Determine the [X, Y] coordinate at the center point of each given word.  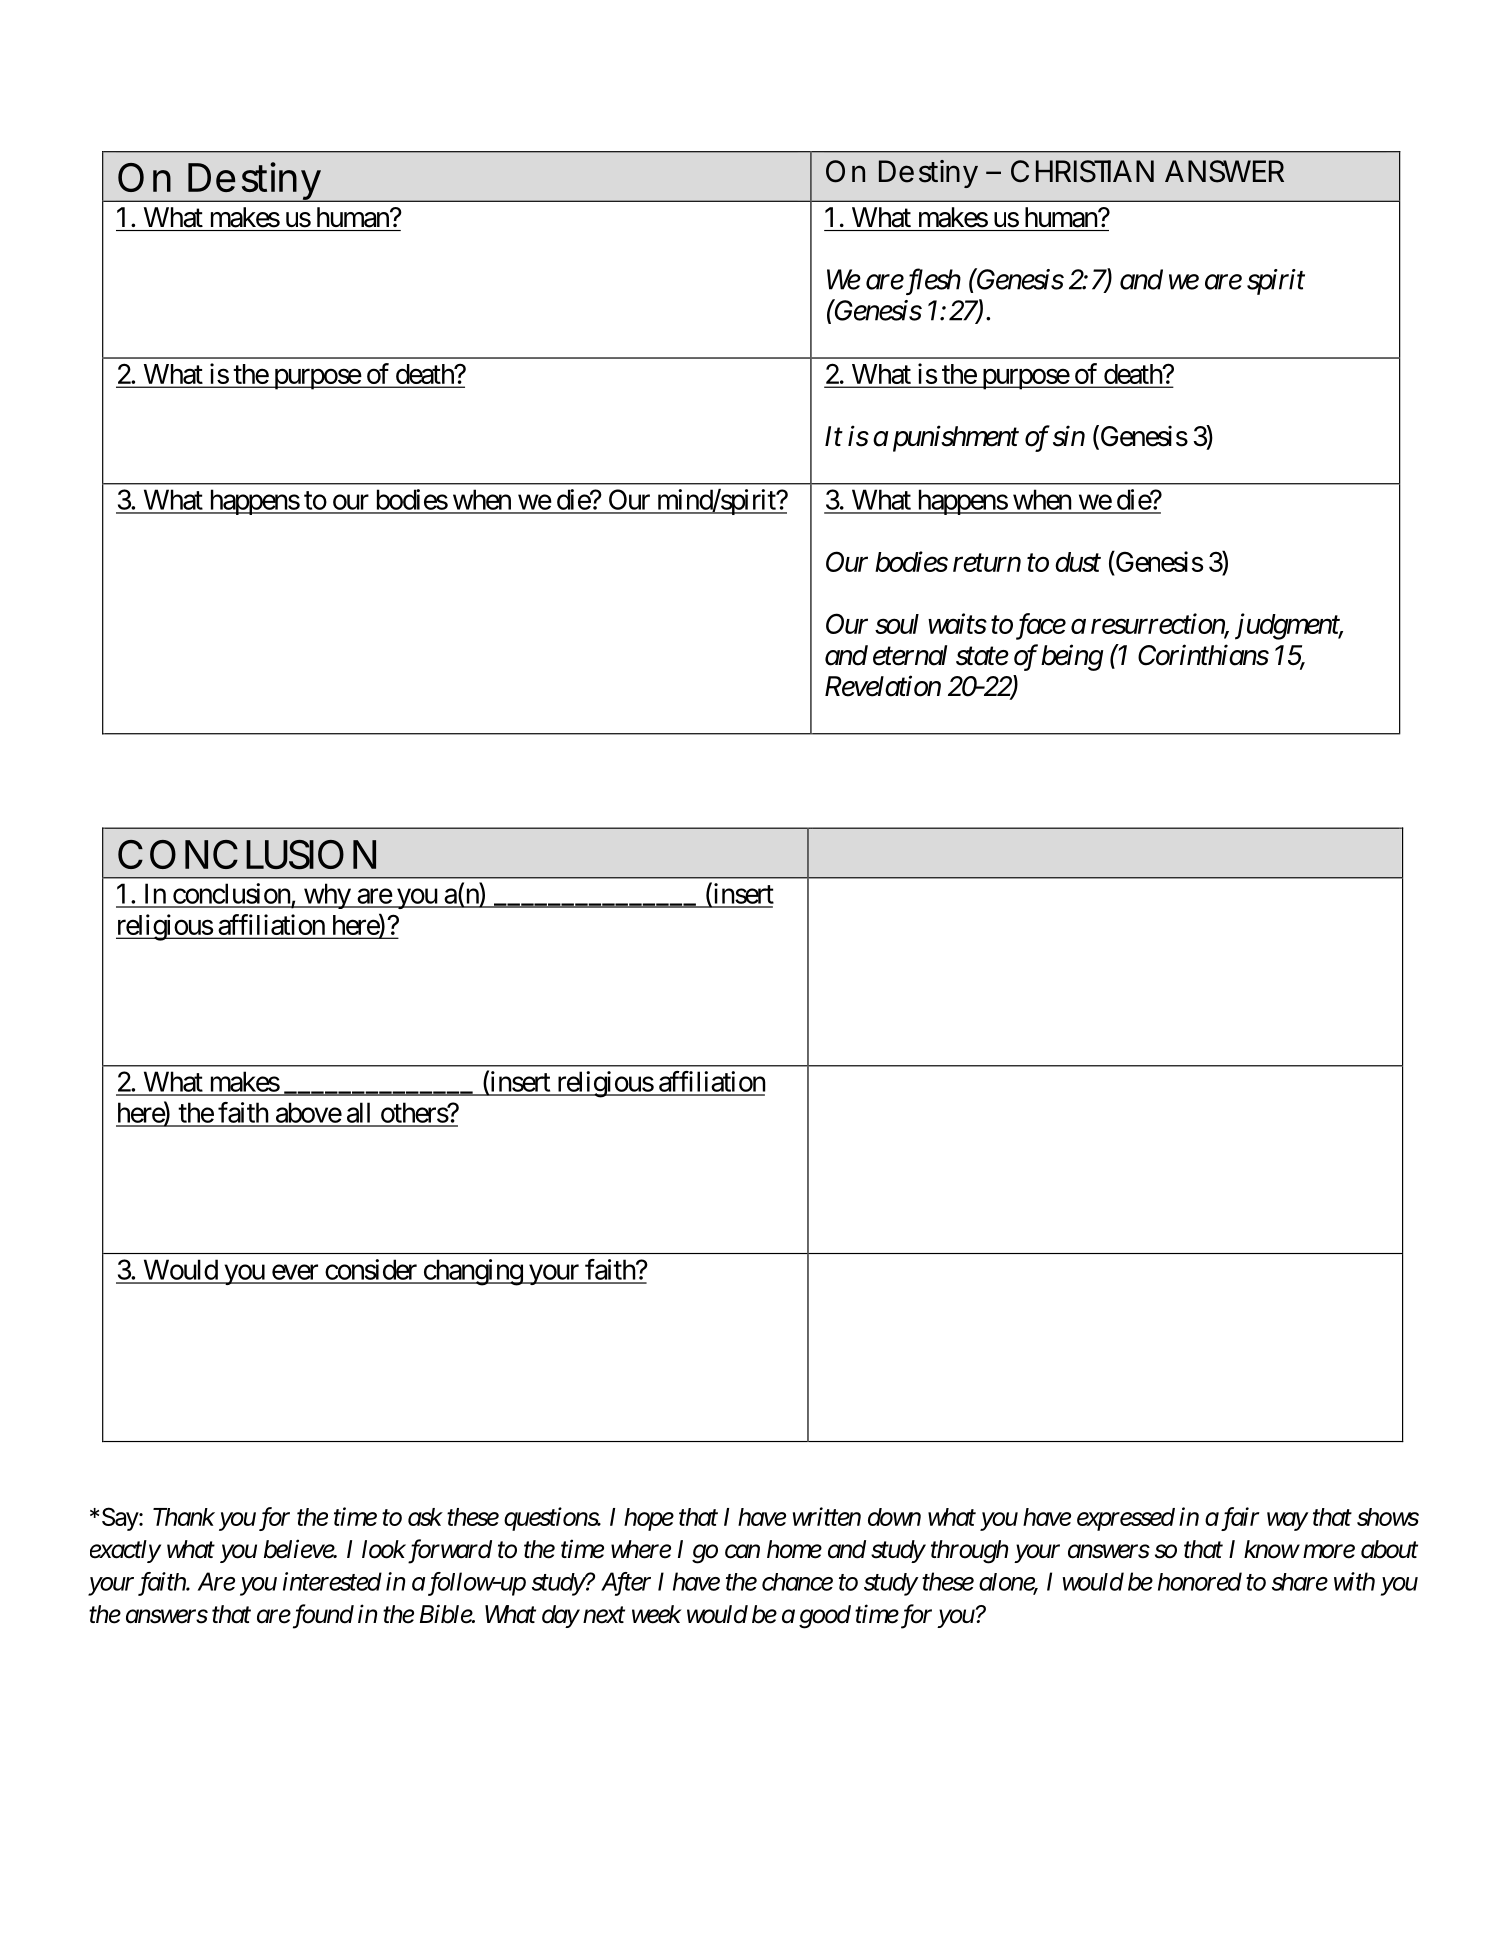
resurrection [1158, 624]
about [1389, 1549]
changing [472, 1272]
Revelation [883, 686]
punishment [956, 438]
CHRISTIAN [1082, 171]
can [742, 1552]
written [827, 1516]
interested [332, 1581]
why [326, 896]
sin [1069, 436]
